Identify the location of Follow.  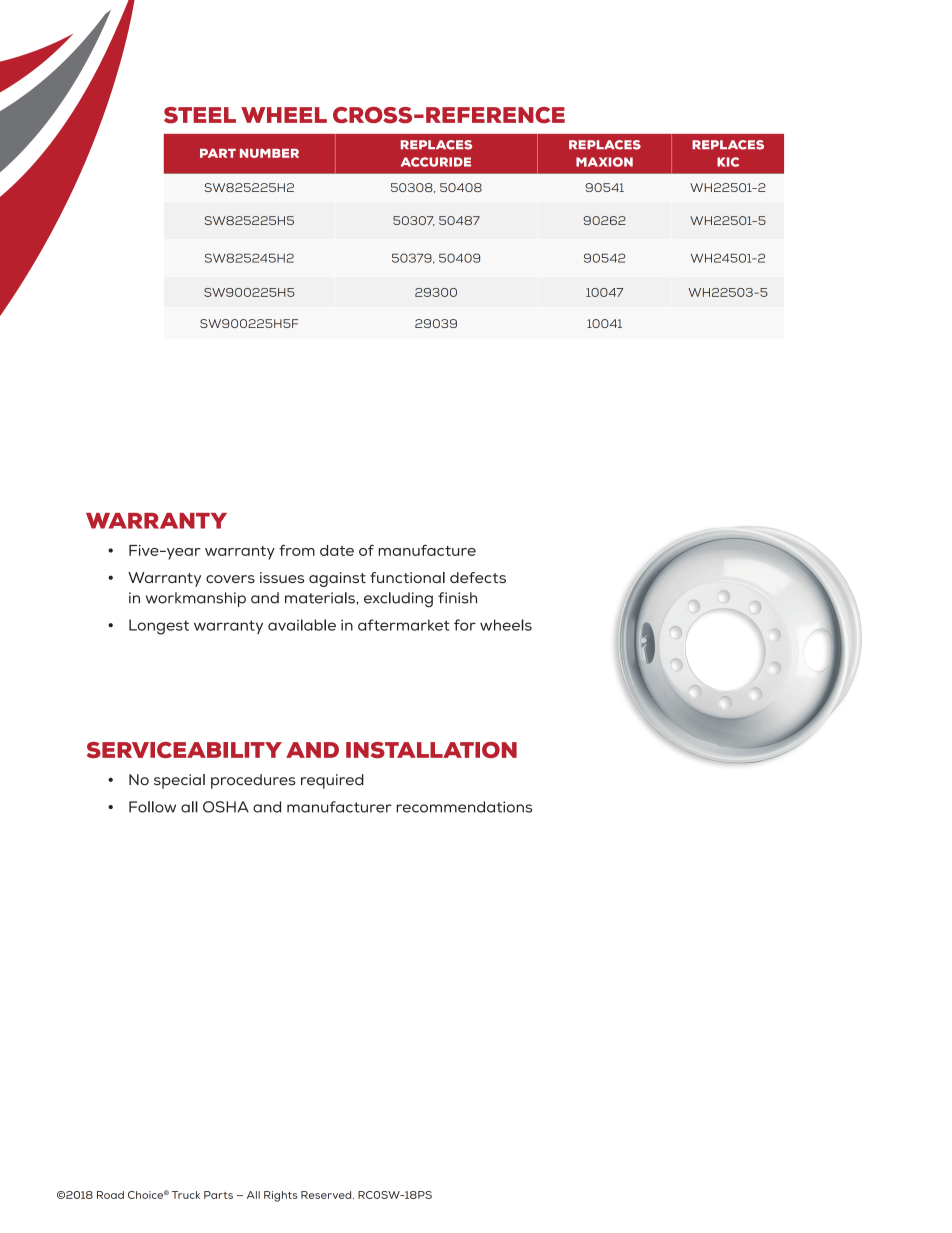
(152, 807).
